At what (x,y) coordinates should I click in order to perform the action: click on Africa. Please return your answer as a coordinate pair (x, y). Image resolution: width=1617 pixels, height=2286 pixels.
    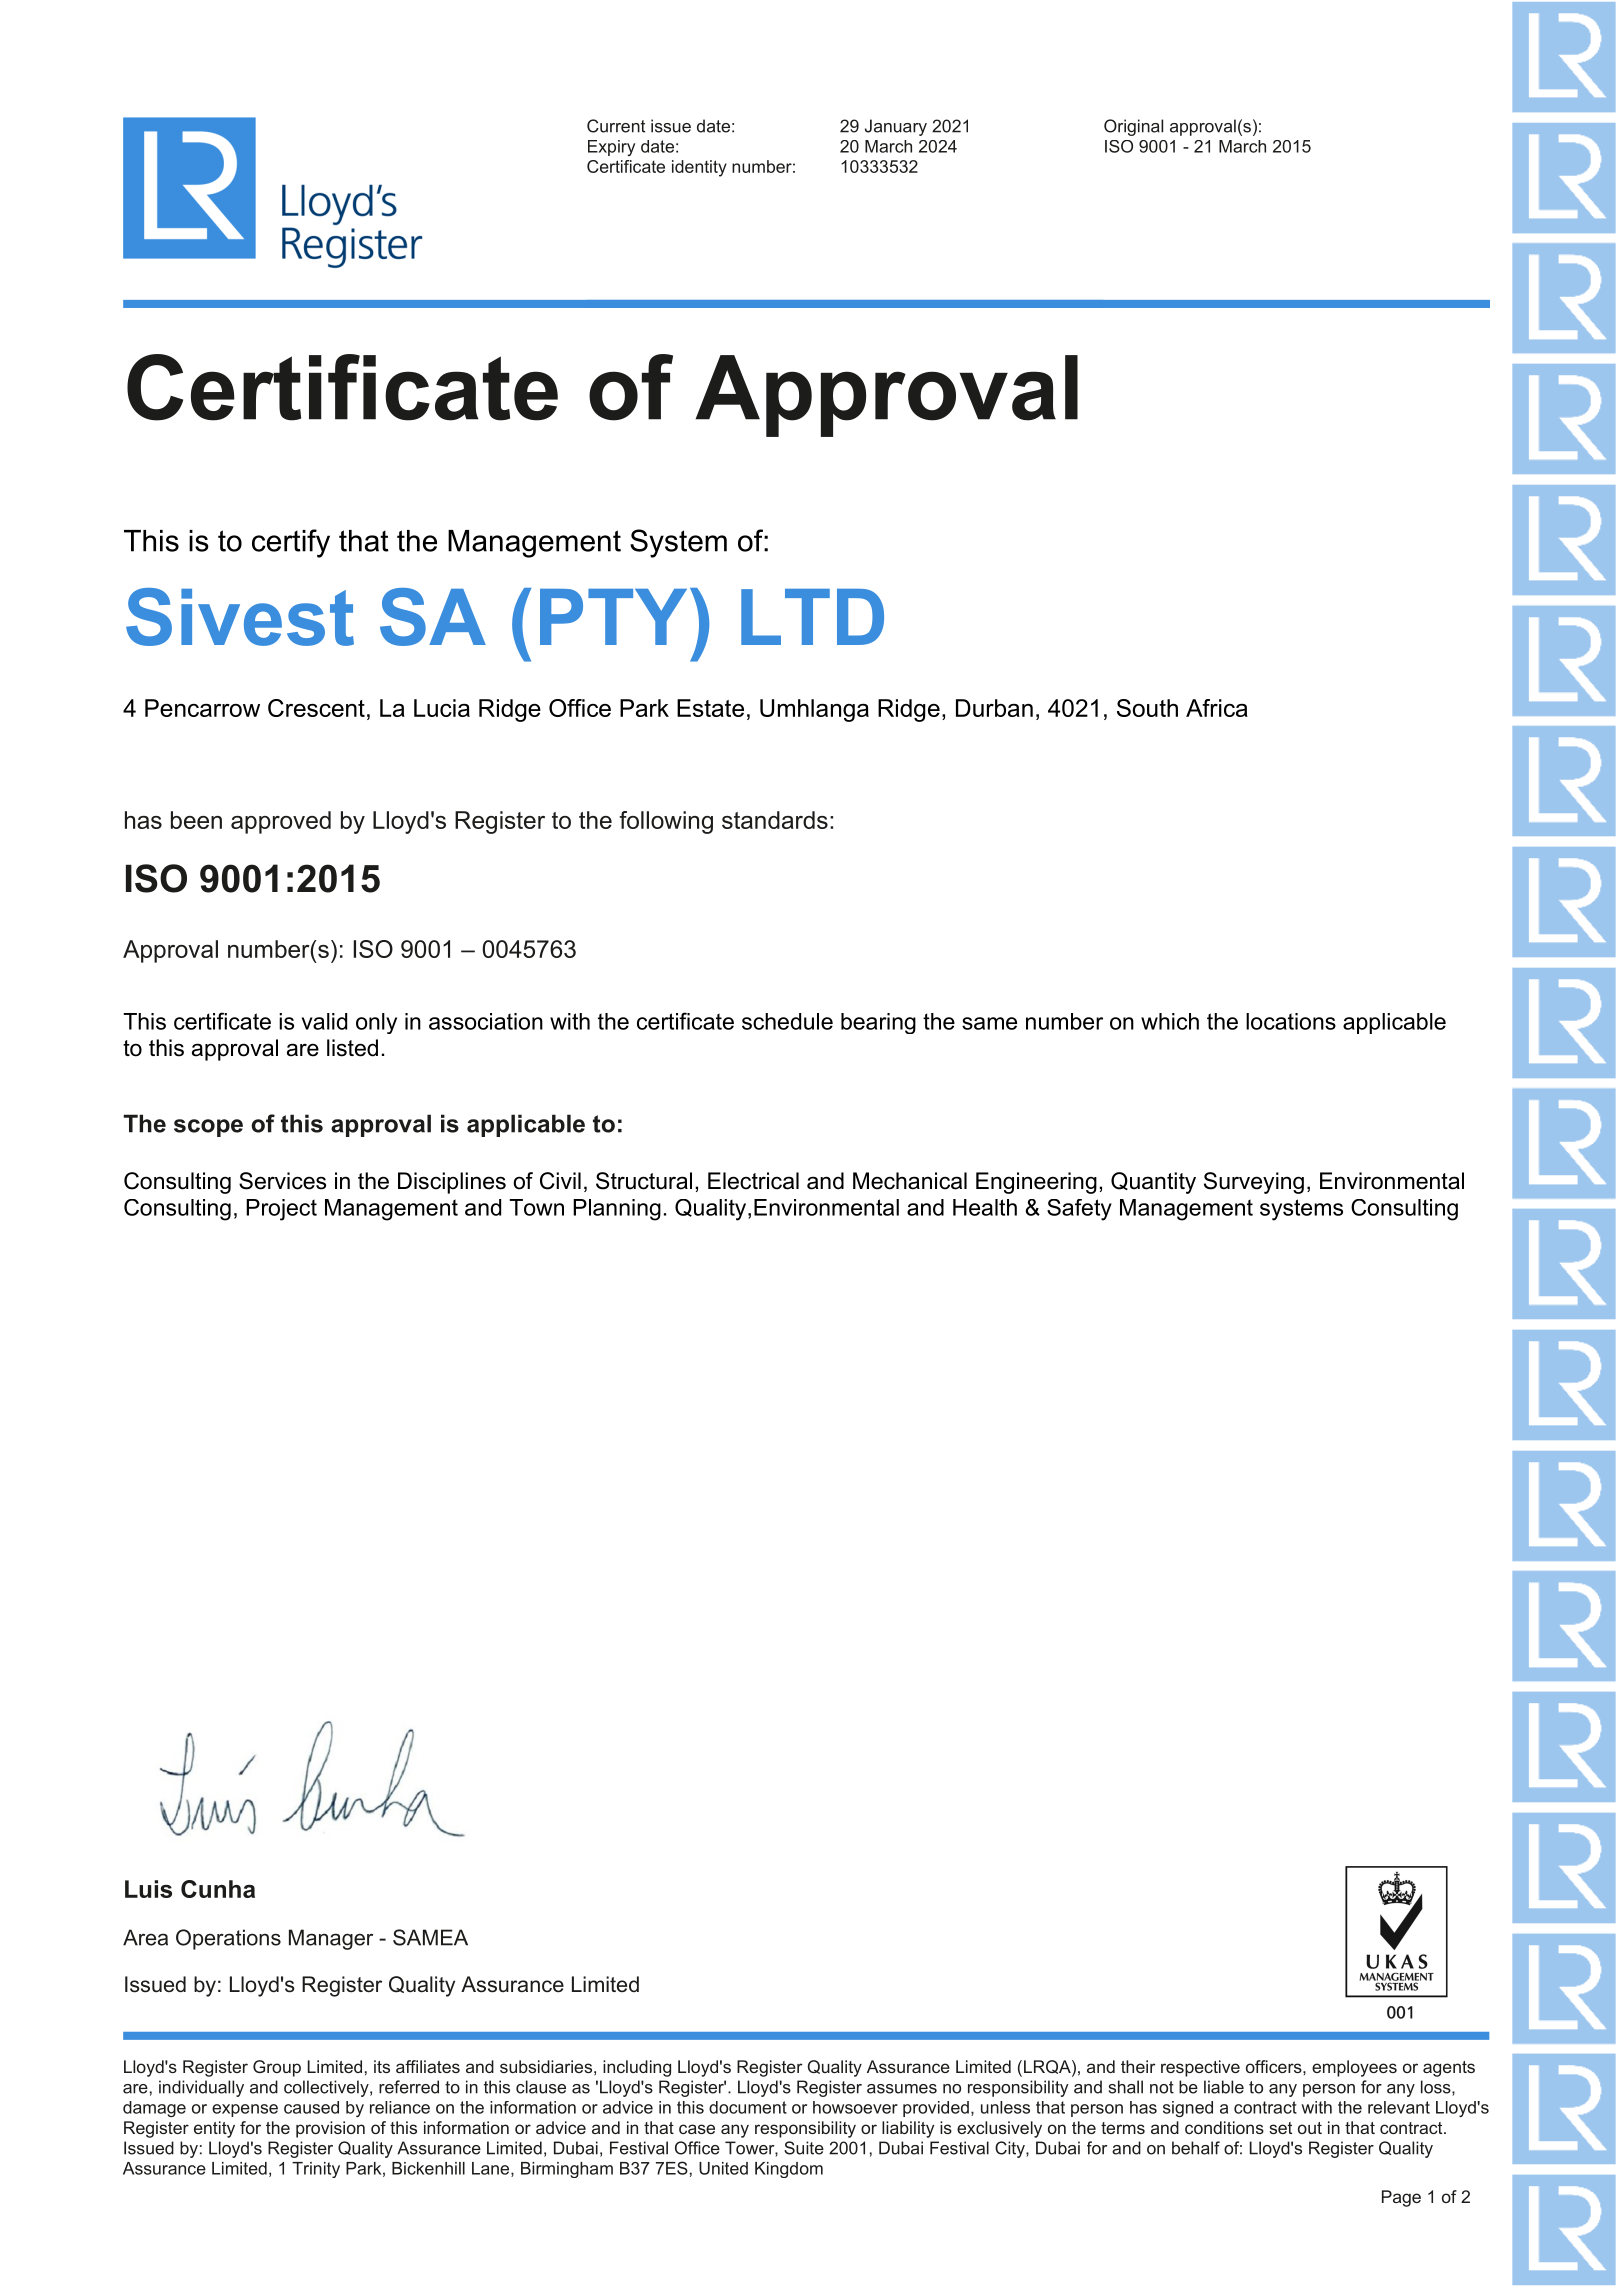
    Looking at the image, I should click on (1217, 708).
